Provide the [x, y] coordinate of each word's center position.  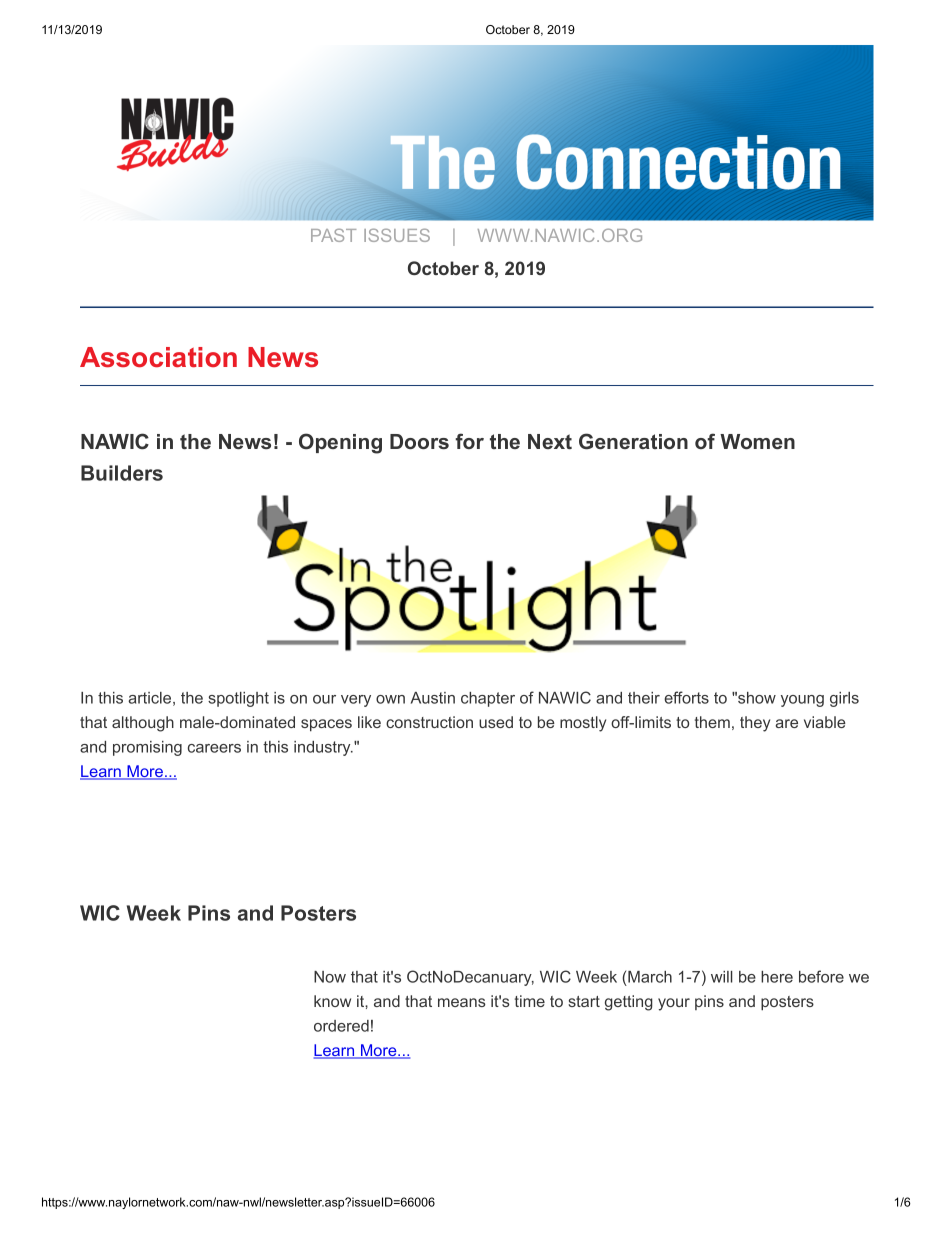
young [802, 701]
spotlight [238, 699]
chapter [488, 699]
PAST [333, 235]
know [332, 1001]
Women [757, 441]
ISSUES [397, 235]
